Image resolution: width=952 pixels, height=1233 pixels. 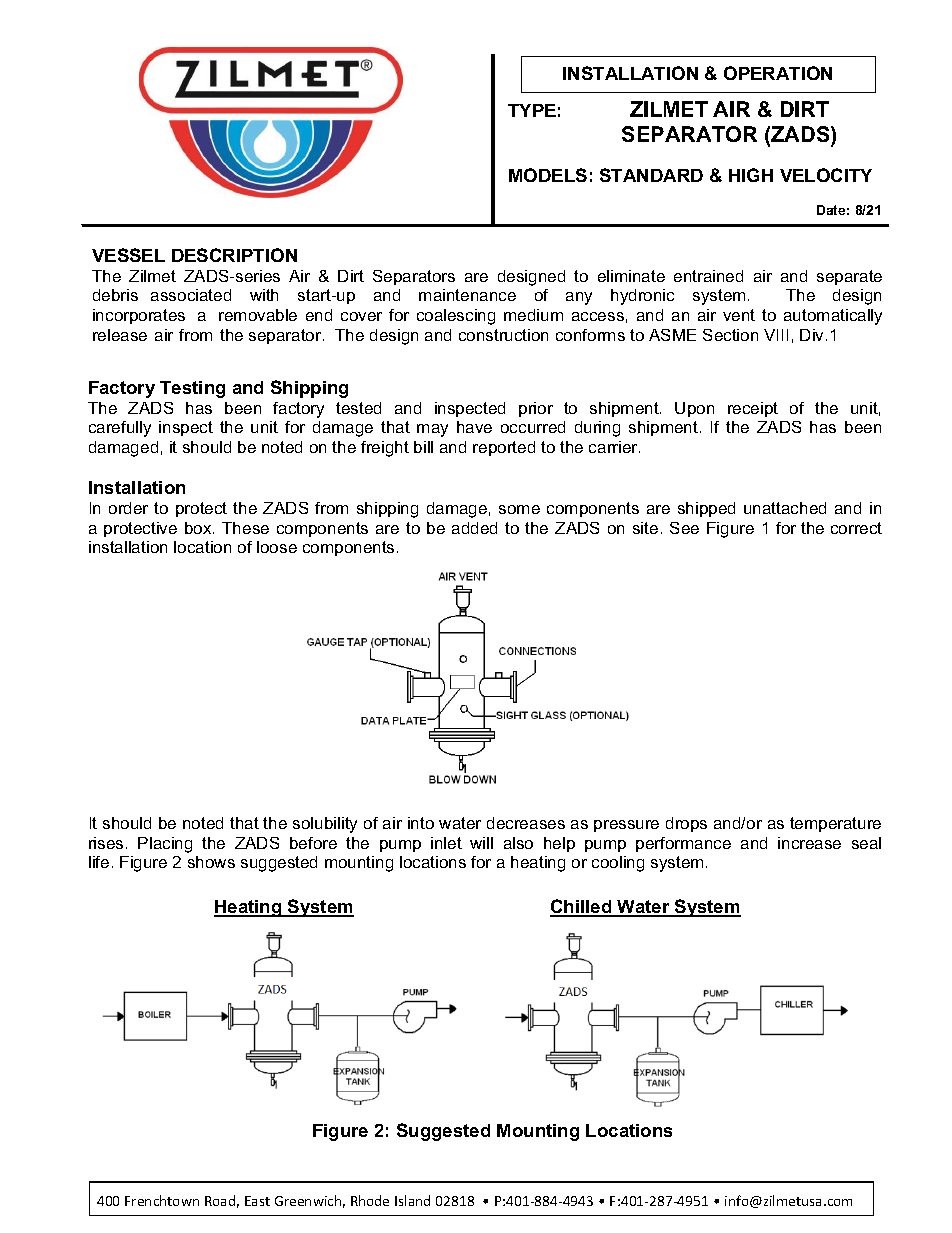 I want to click on DESCRIPTION, so click(x=234, y=255).
